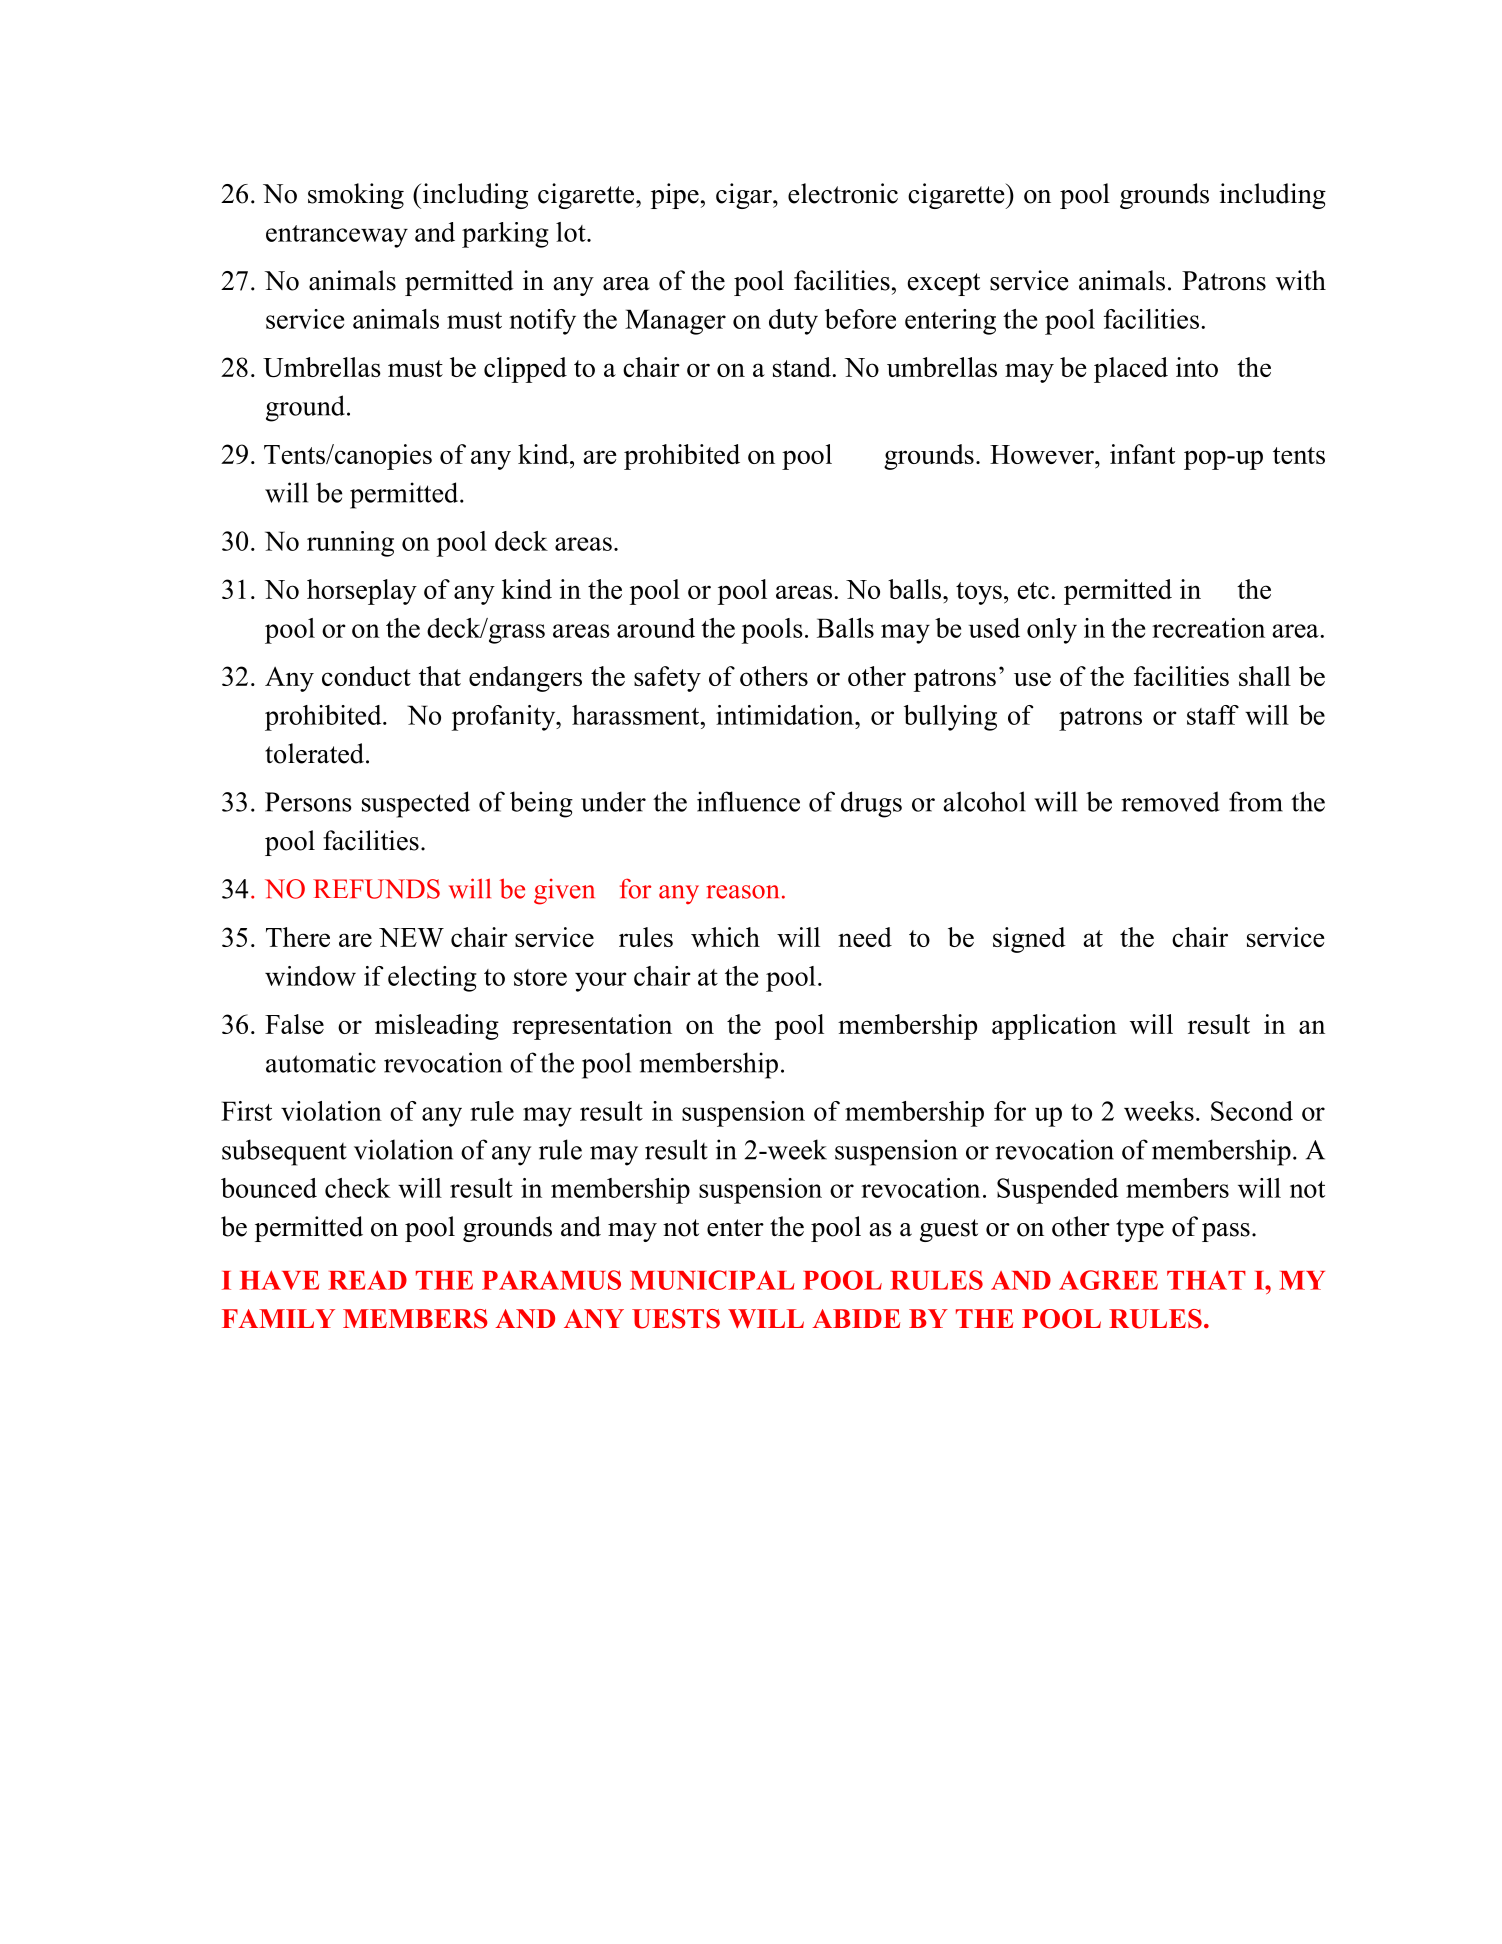 This page has height=1944, width=1502. What do you see at coordinates (843, 193) in the page?
I see `electronic` at bounding box center [843, 193].
